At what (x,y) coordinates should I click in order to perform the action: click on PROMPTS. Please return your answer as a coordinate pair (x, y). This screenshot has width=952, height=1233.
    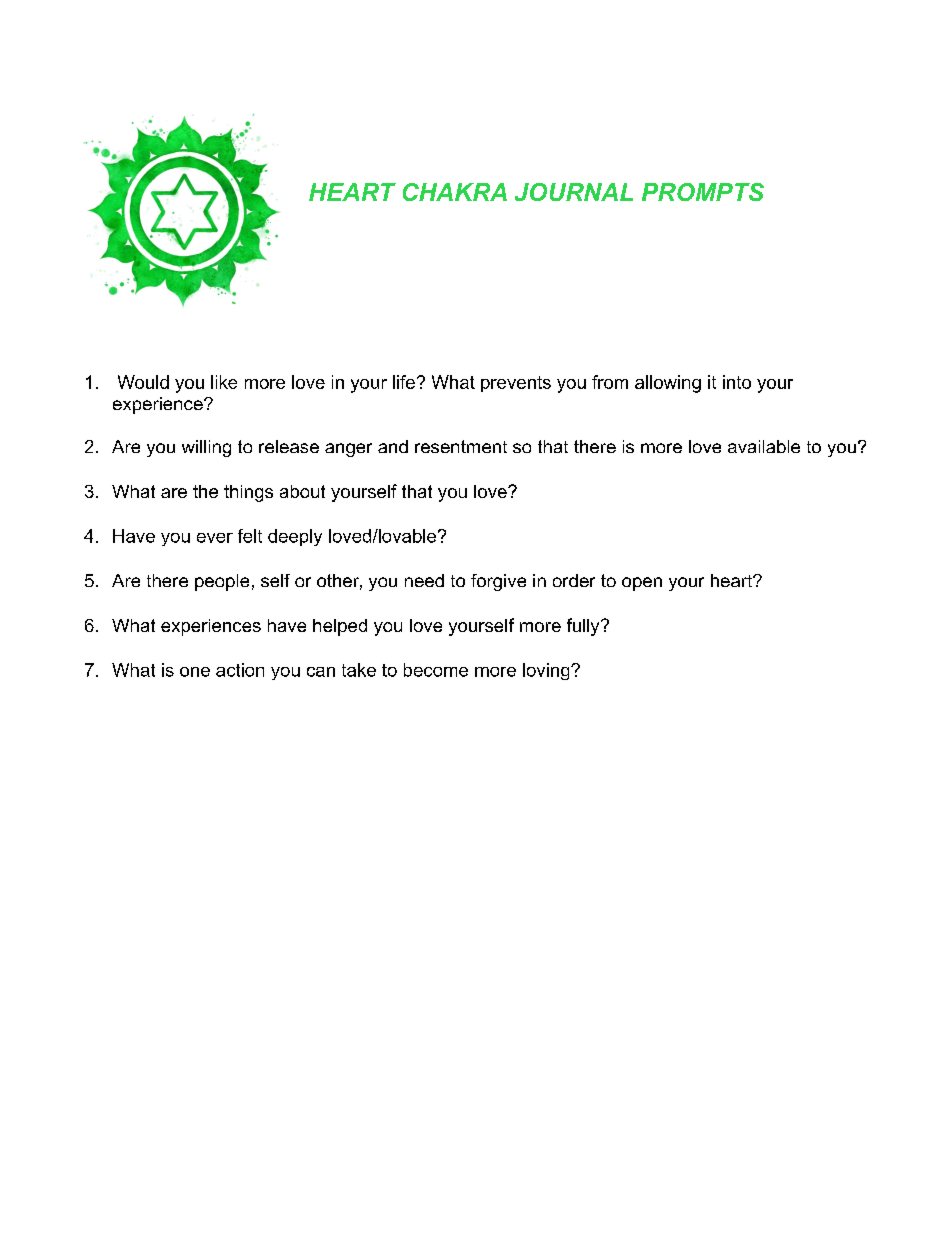
    Looking at the image, I should click on (703, 192).
